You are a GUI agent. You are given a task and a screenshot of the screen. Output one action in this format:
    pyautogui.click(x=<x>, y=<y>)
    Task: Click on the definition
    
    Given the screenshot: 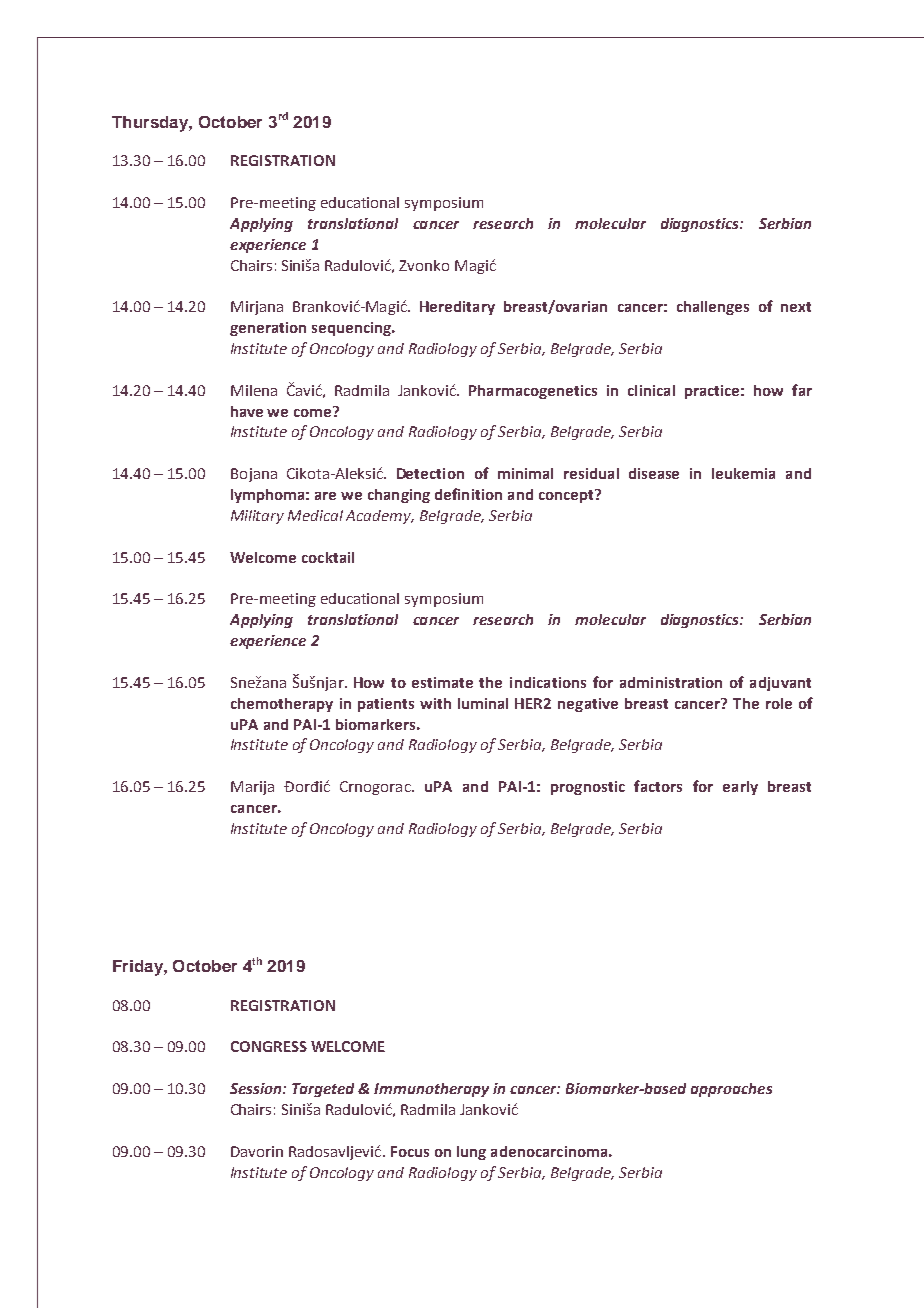 What is the action you would take?
    pyautogui.click(x=468, y=494)
